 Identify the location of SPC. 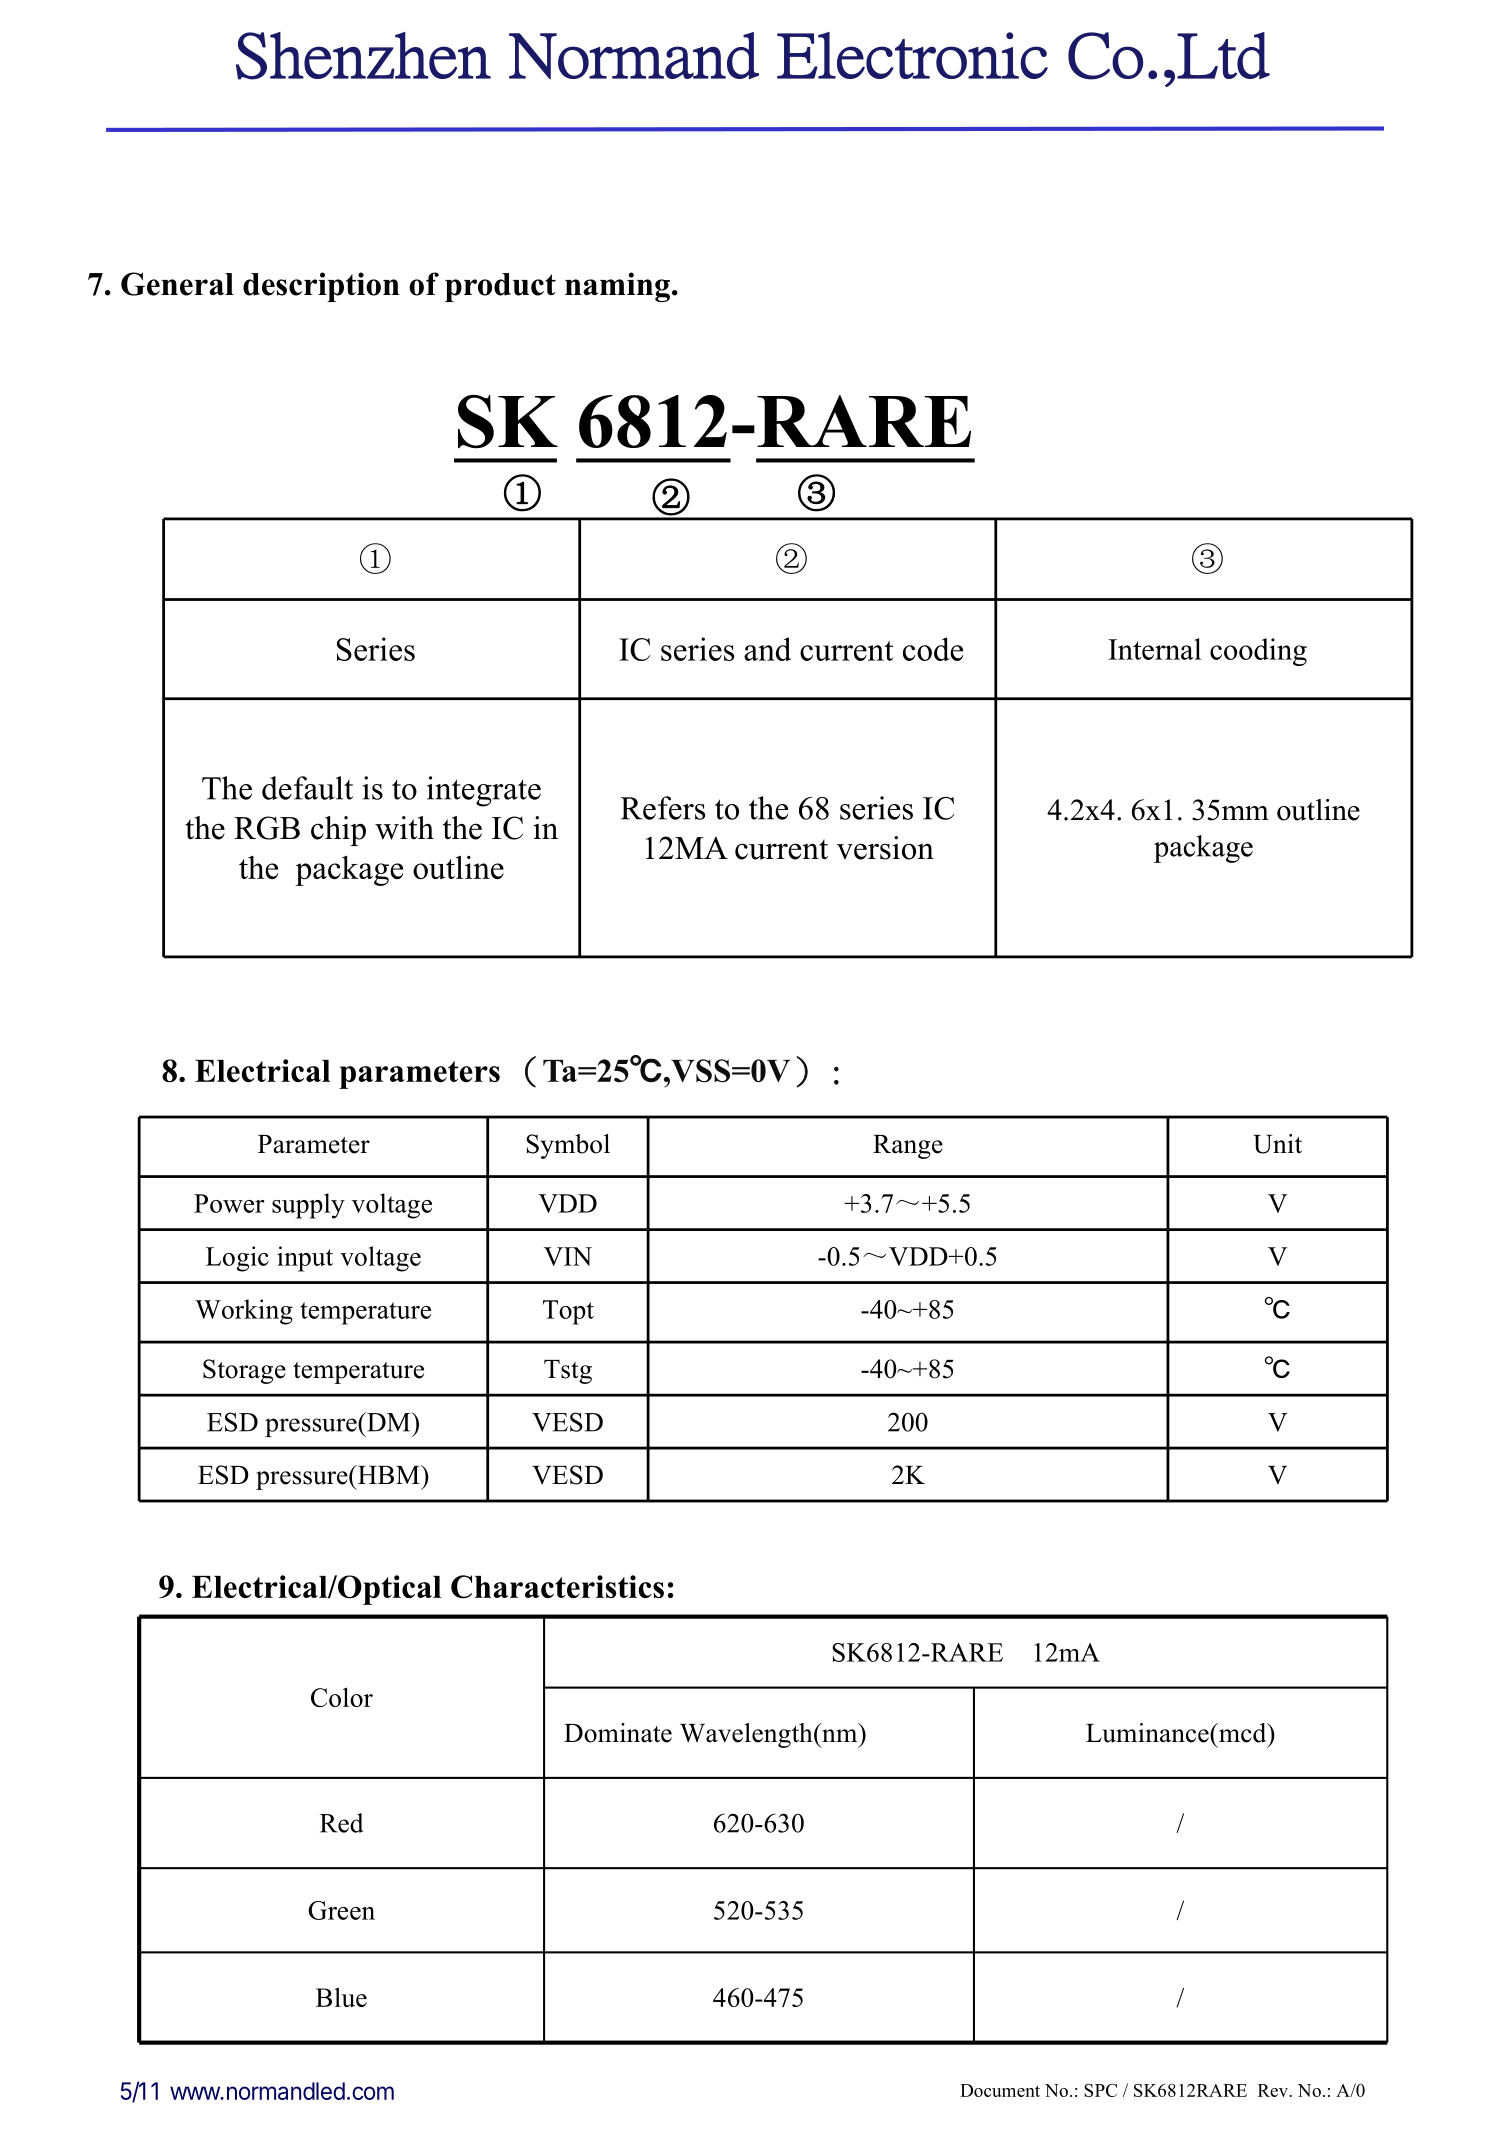
(1100, 2090).
